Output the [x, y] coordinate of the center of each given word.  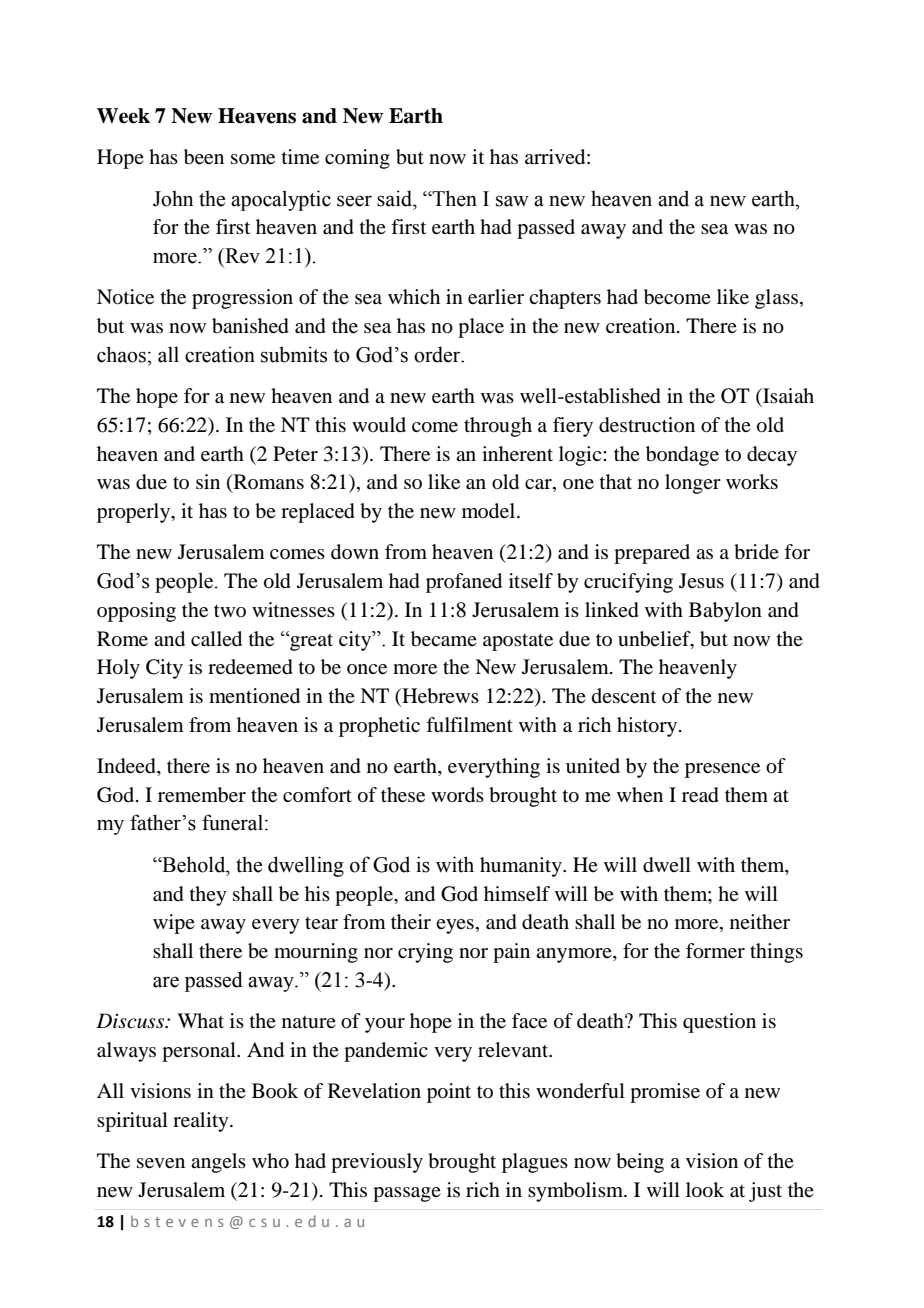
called [216, 639]
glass [776, 299]
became [444, 639]
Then [453, 198]
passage [407, 1194]
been [204, 157]
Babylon [725, 612]
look [705, 1190]
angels [218, 1163]
